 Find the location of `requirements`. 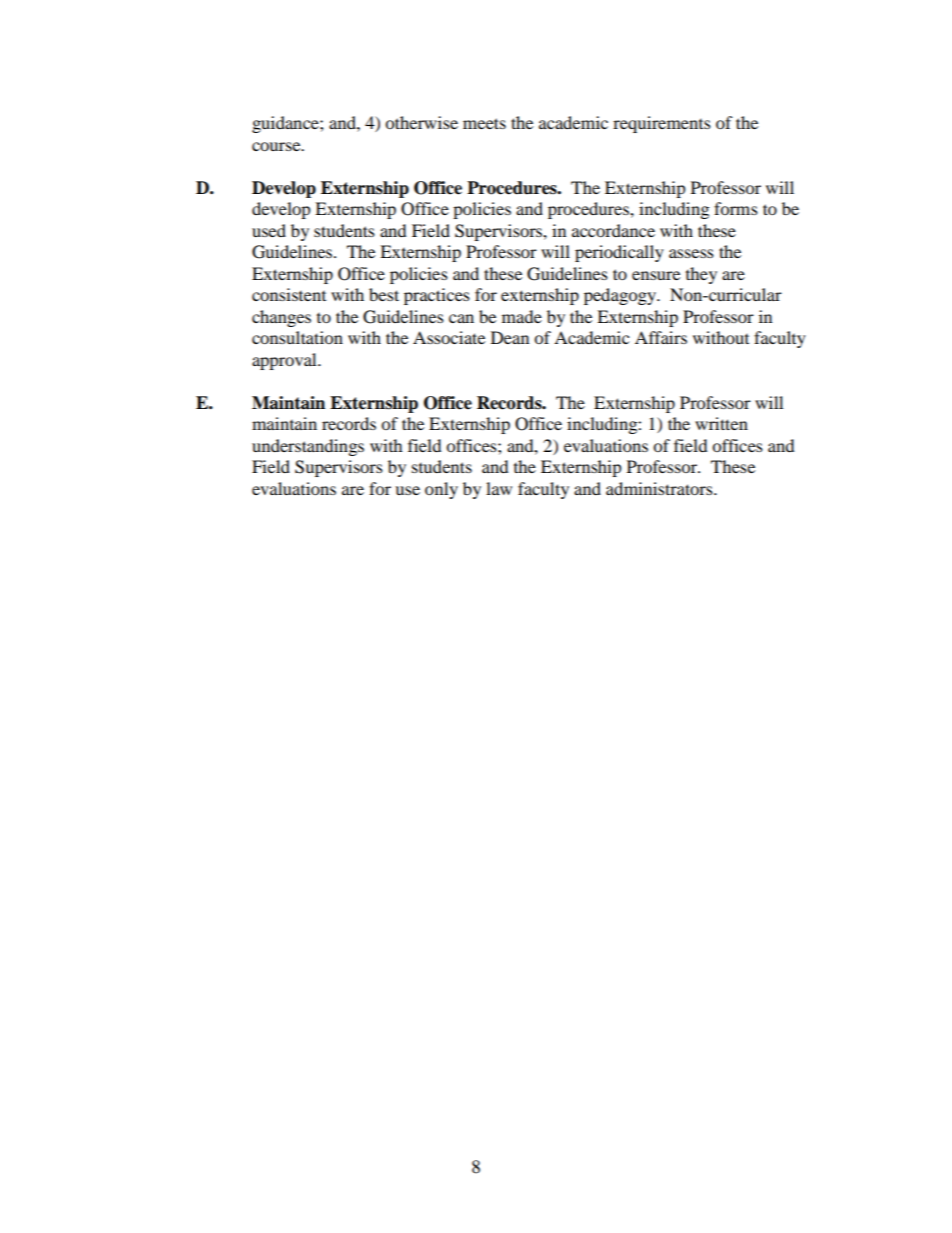

requirements is located at coordinates (662, 124).
